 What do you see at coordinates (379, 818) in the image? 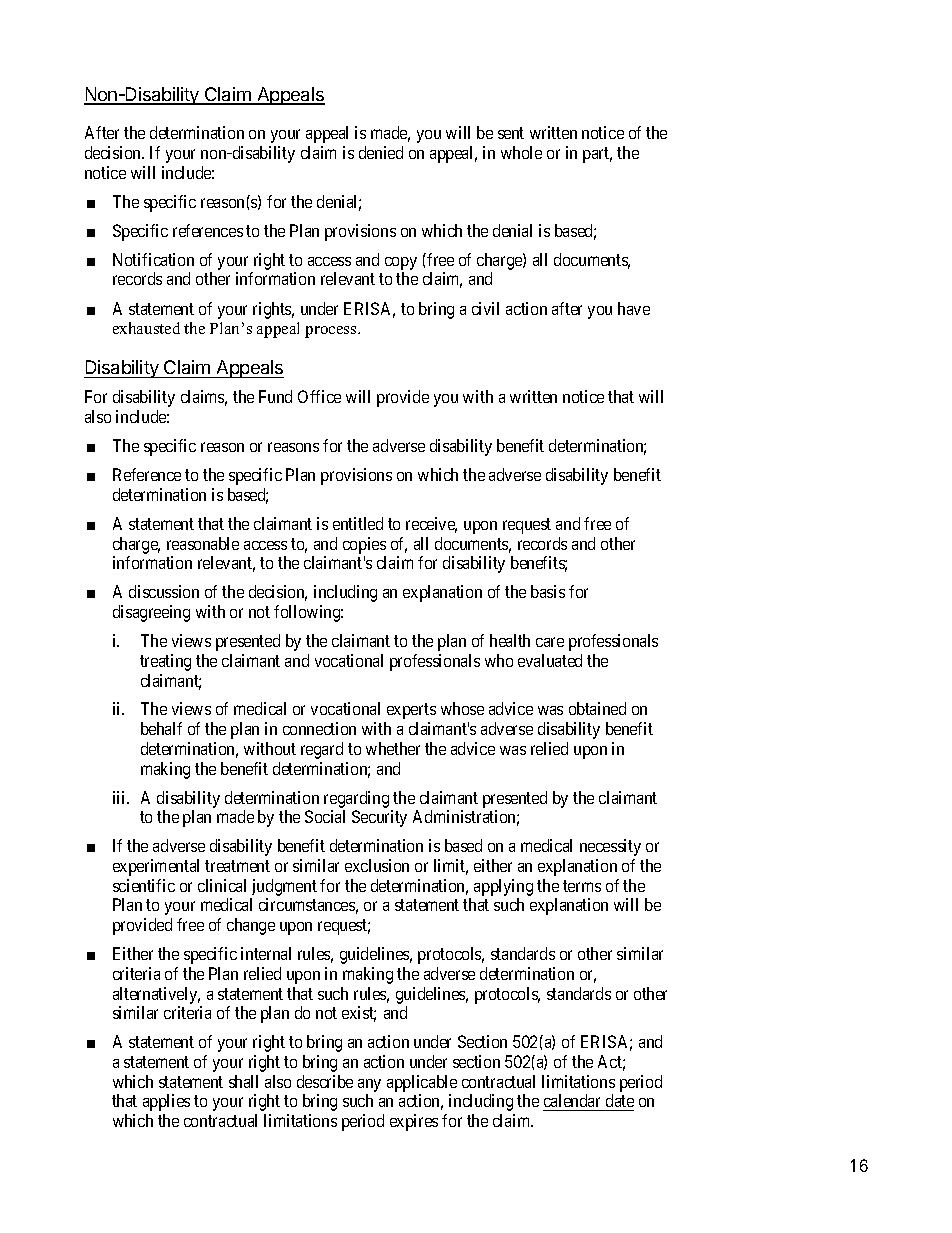
I see `Security` at bounding box center [379, 818].
